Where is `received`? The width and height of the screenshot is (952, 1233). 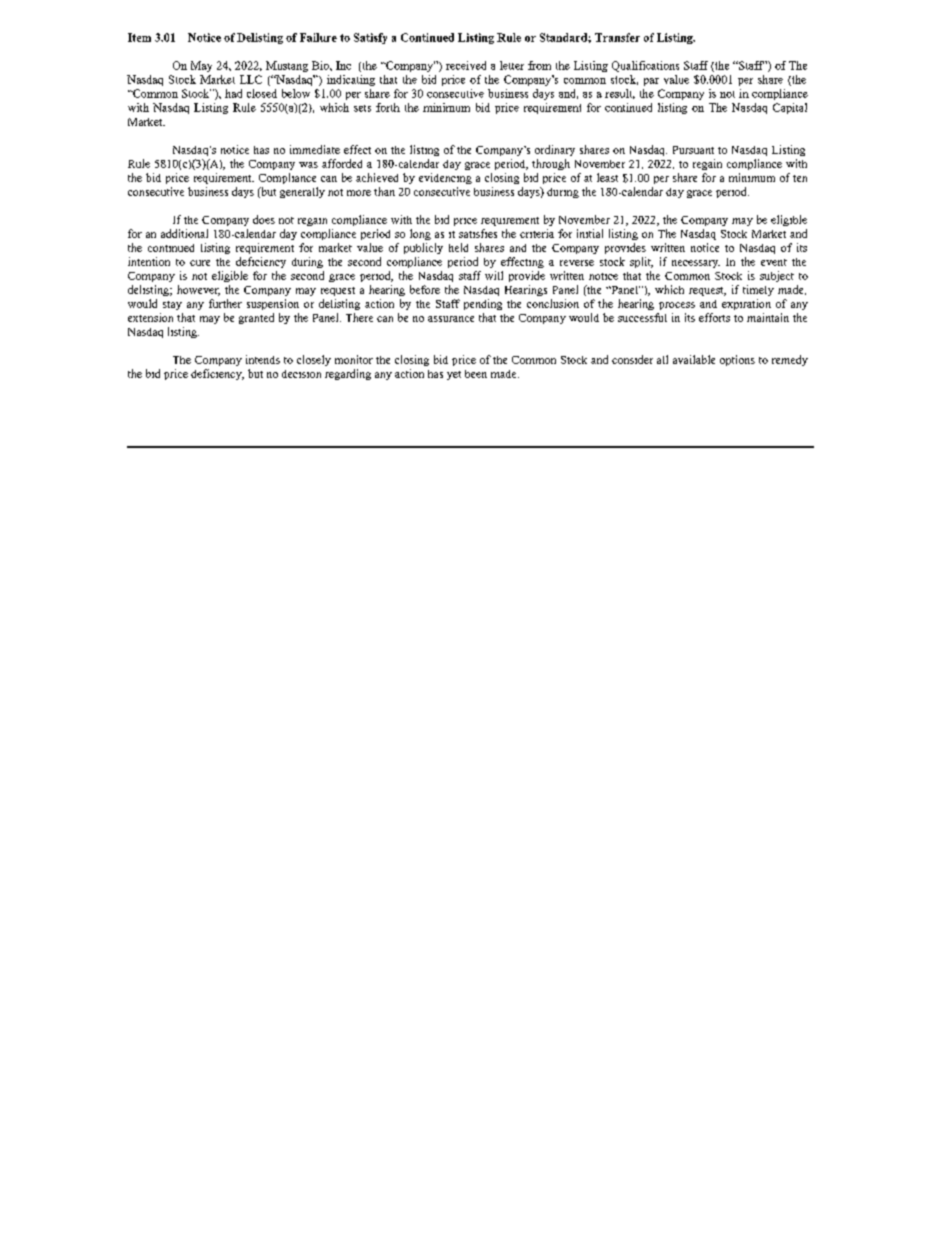
received is located at coordinates (466, 65).
